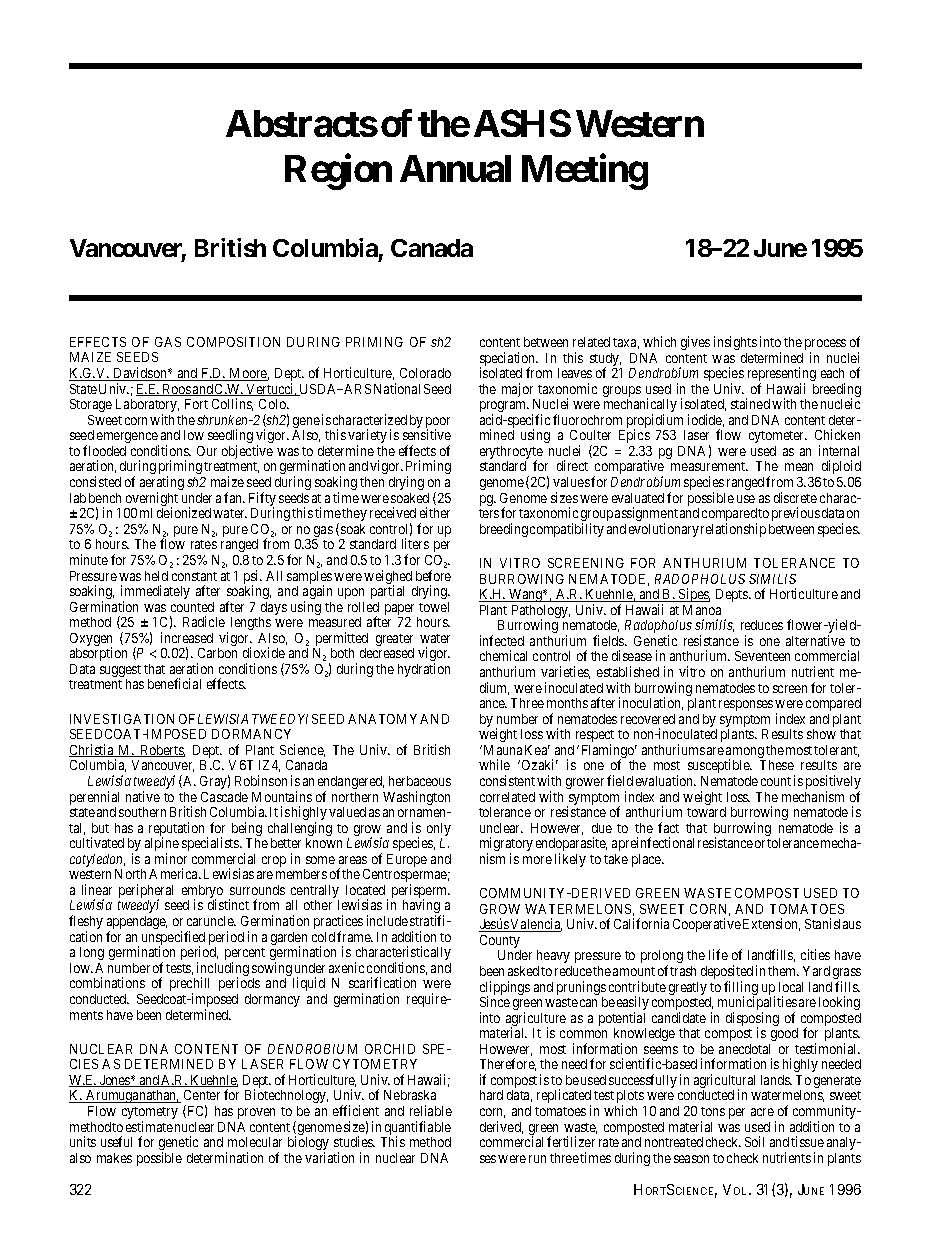  I want to click on Seventeen, so click(762, 656).
